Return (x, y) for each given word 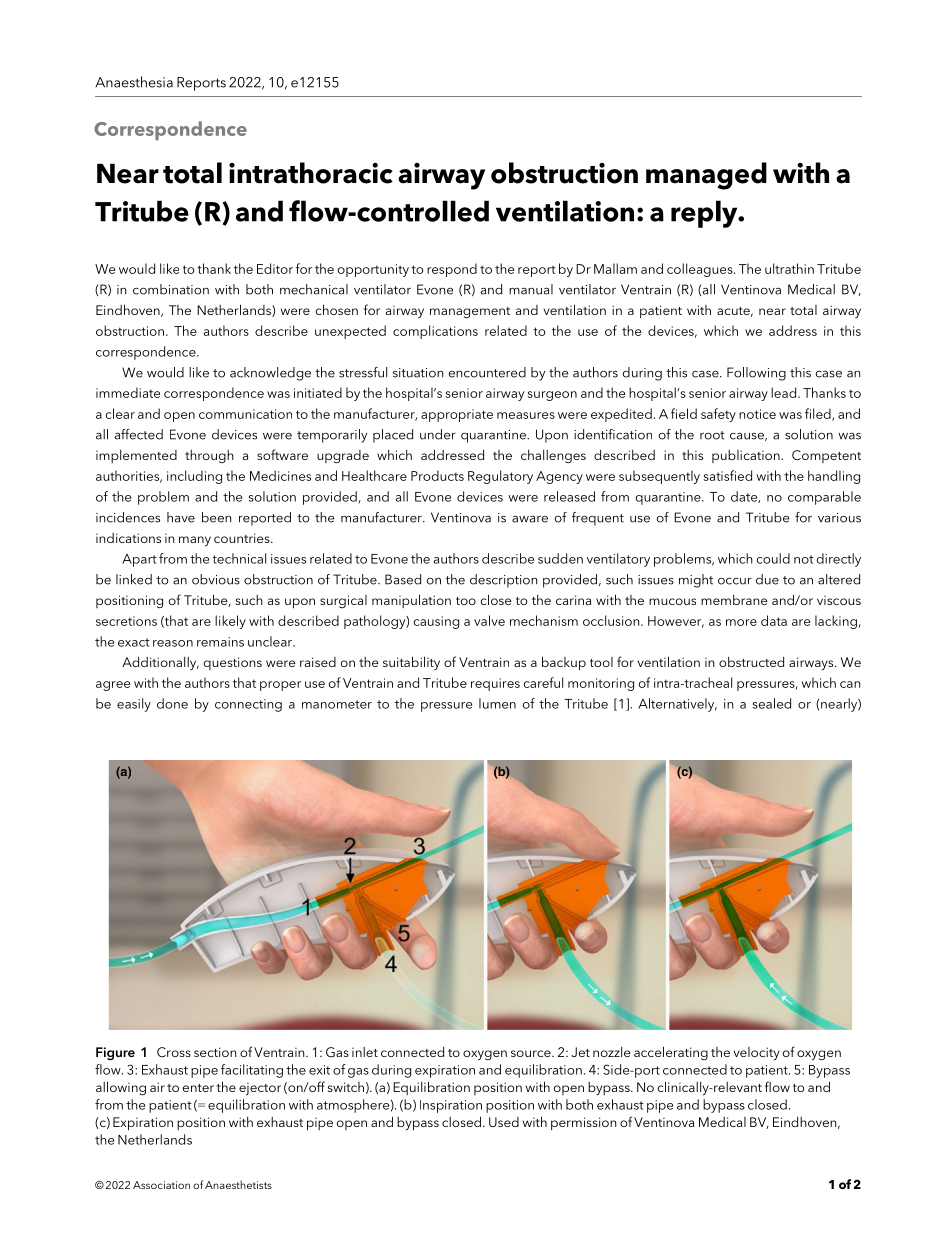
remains (220, 642)
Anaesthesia (134, 82)
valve (489, 620)
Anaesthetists (238, 1184)
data (774, 620)
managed (706, 176)
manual (531, 289)
